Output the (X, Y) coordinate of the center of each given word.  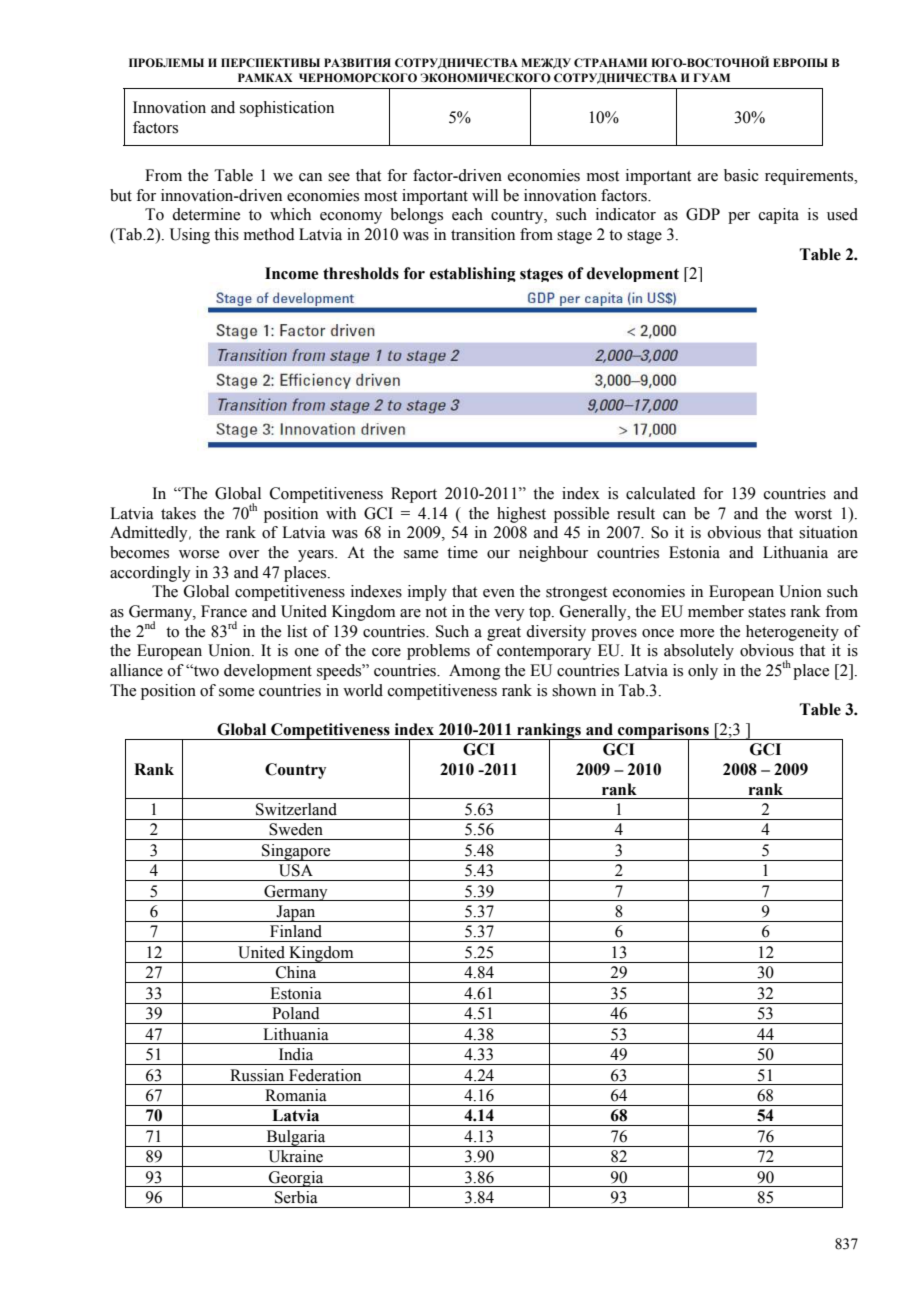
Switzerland (296, 809)
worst (813, 514)
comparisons (663, 732)
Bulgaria (296, 1138)
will (485, 195)
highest (521, 515)
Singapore (296, 852)
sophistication (287, 109)
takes (178, 513)
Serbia (296, 1197)
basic (741, 175)
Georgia (296, 1179)
